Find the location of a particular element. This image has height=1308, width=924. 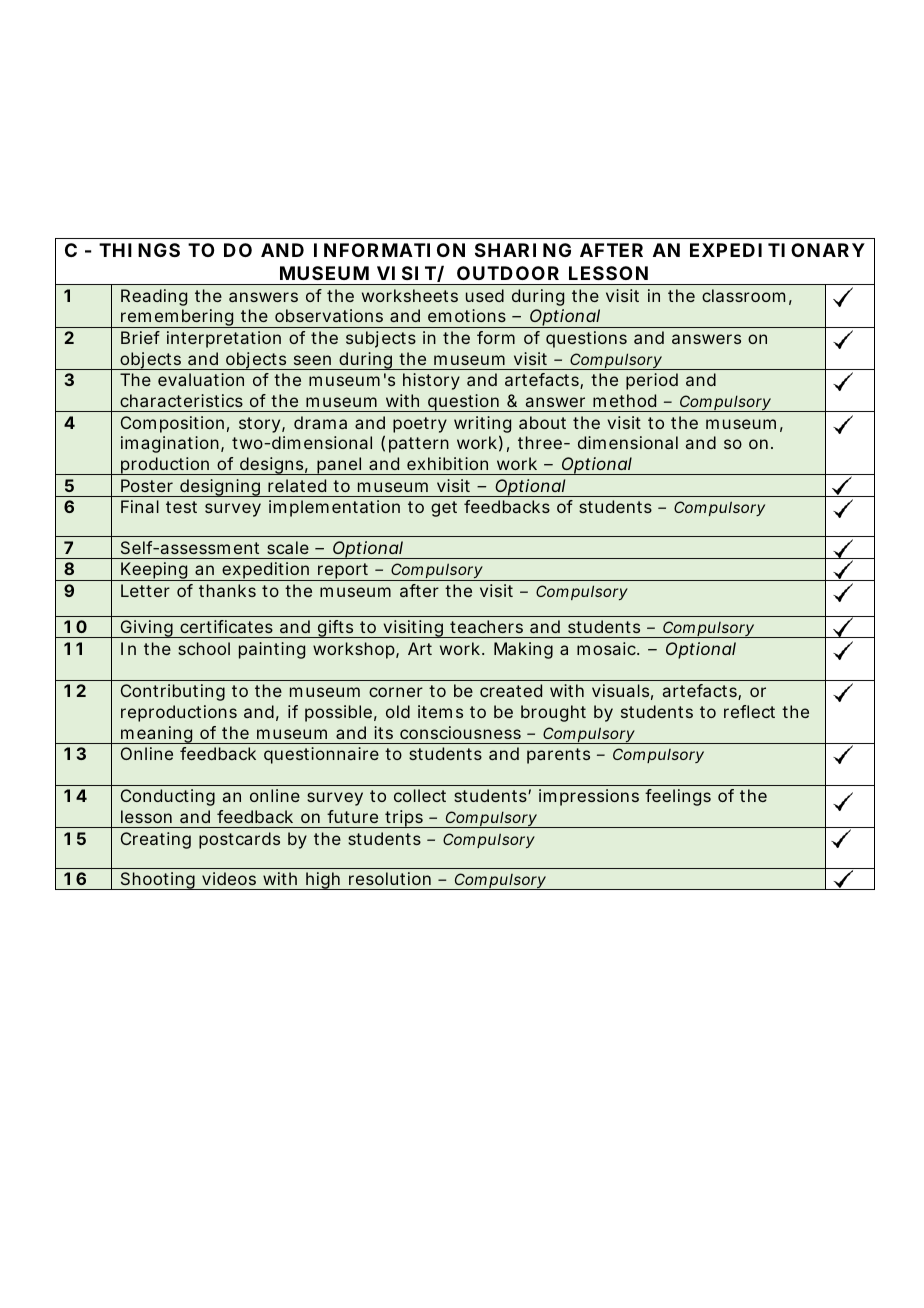

method is located at coordinates (624, 400).
